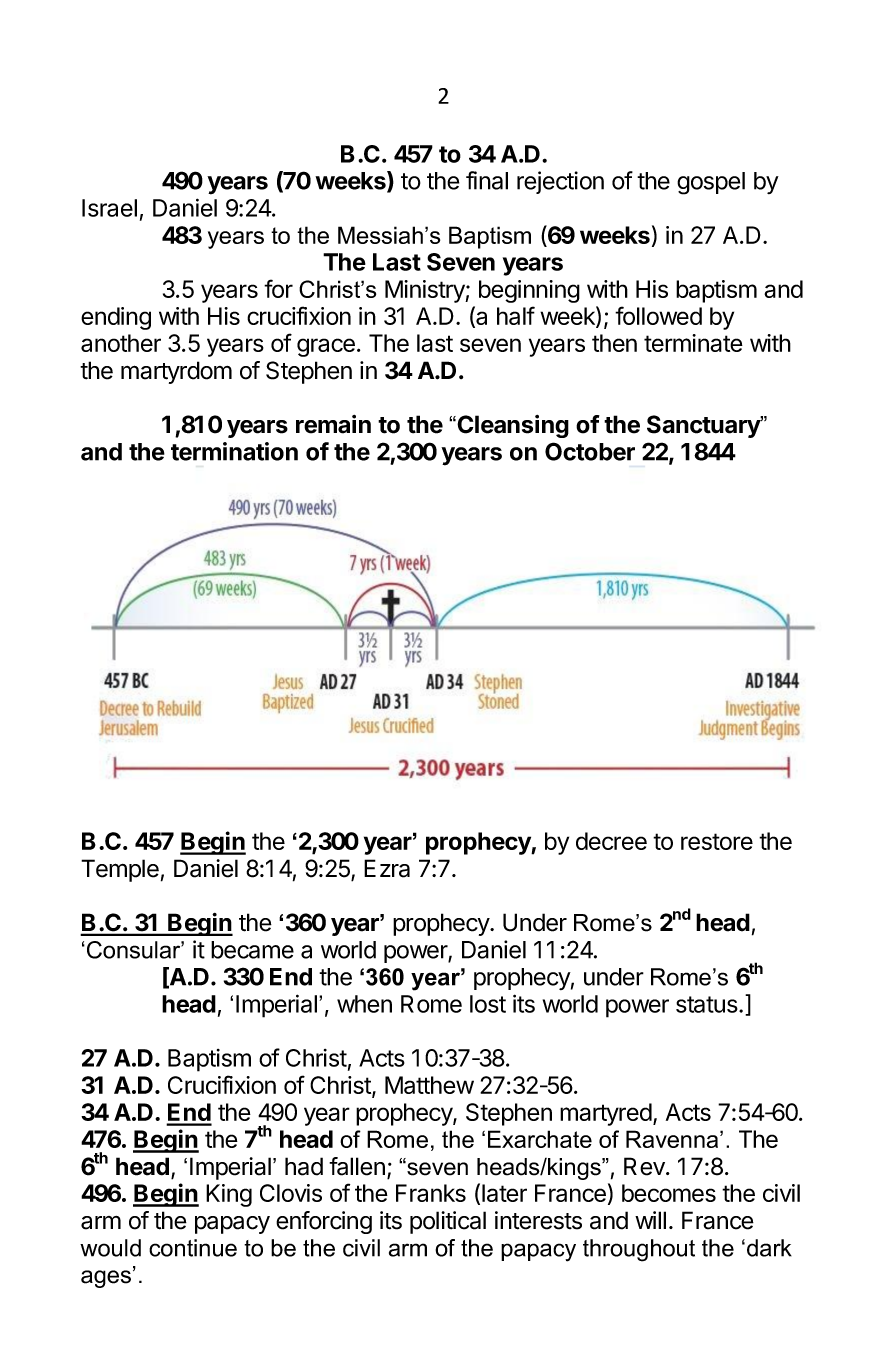  What do you see at coordinates (120, 870) in the document?
I see `Temple` at bounding box center [120, 870].
